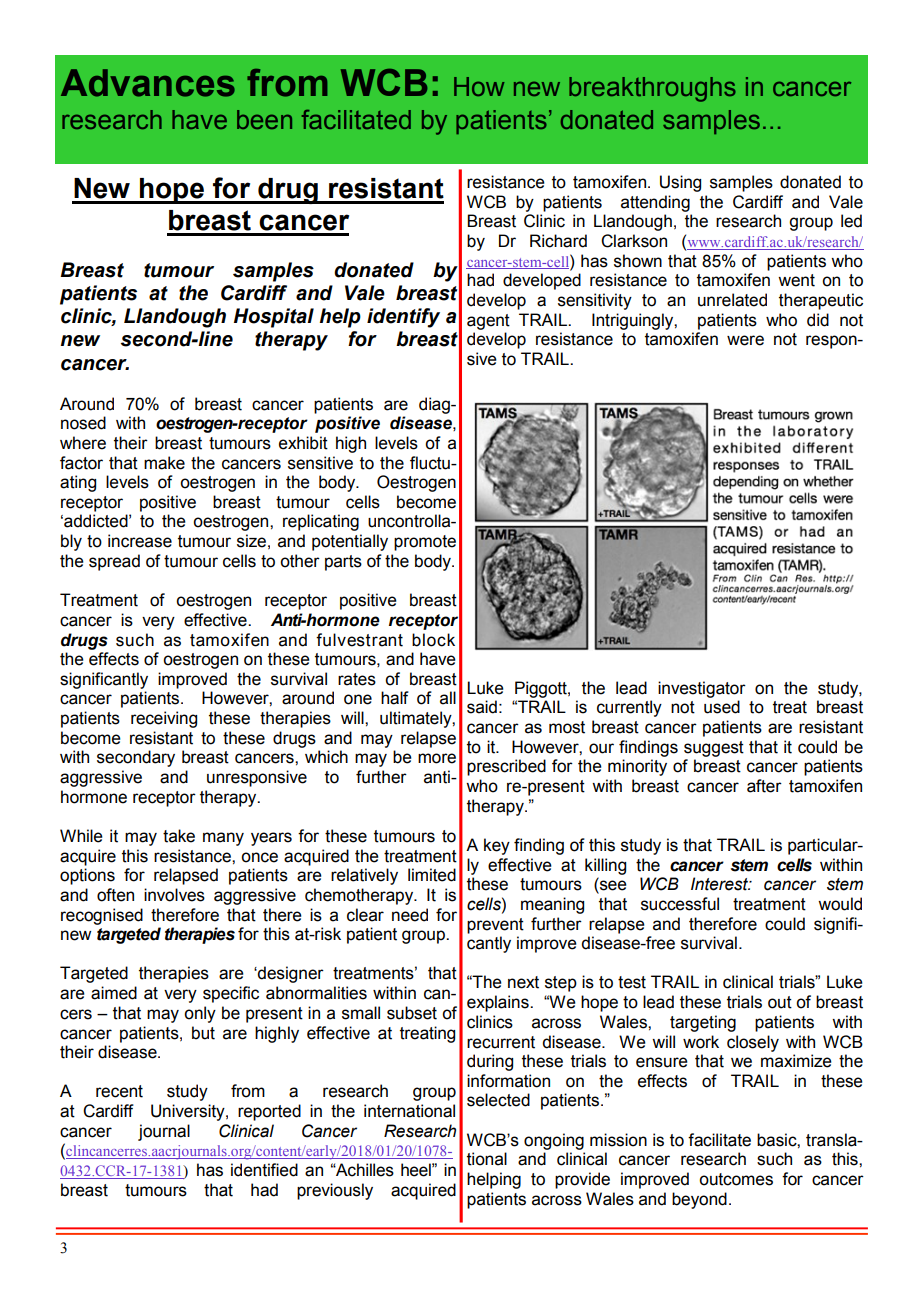  What do you see at coordinates (264, 1170) in the screenshot?
I see `identified` at bounding box center [264, 1170].
